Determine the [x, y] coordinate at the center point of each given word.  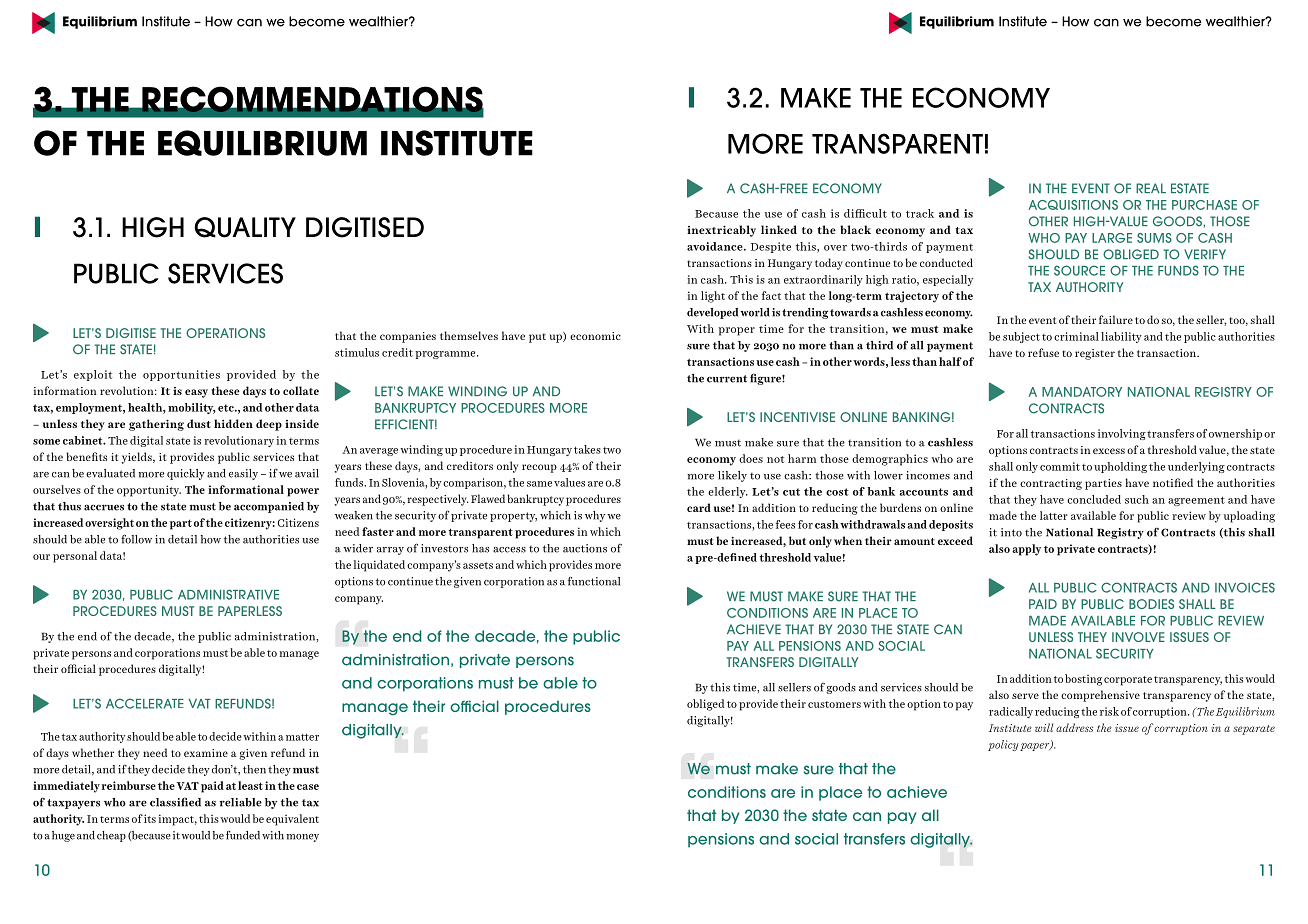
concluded [1094, 499]
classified [175, 802]
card [699, 507]
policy [1003, 745]
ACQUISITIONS [1073, 205]
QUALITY [245, 227]
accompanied [269, 507]
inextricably [721, 231]
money [302, 838]
